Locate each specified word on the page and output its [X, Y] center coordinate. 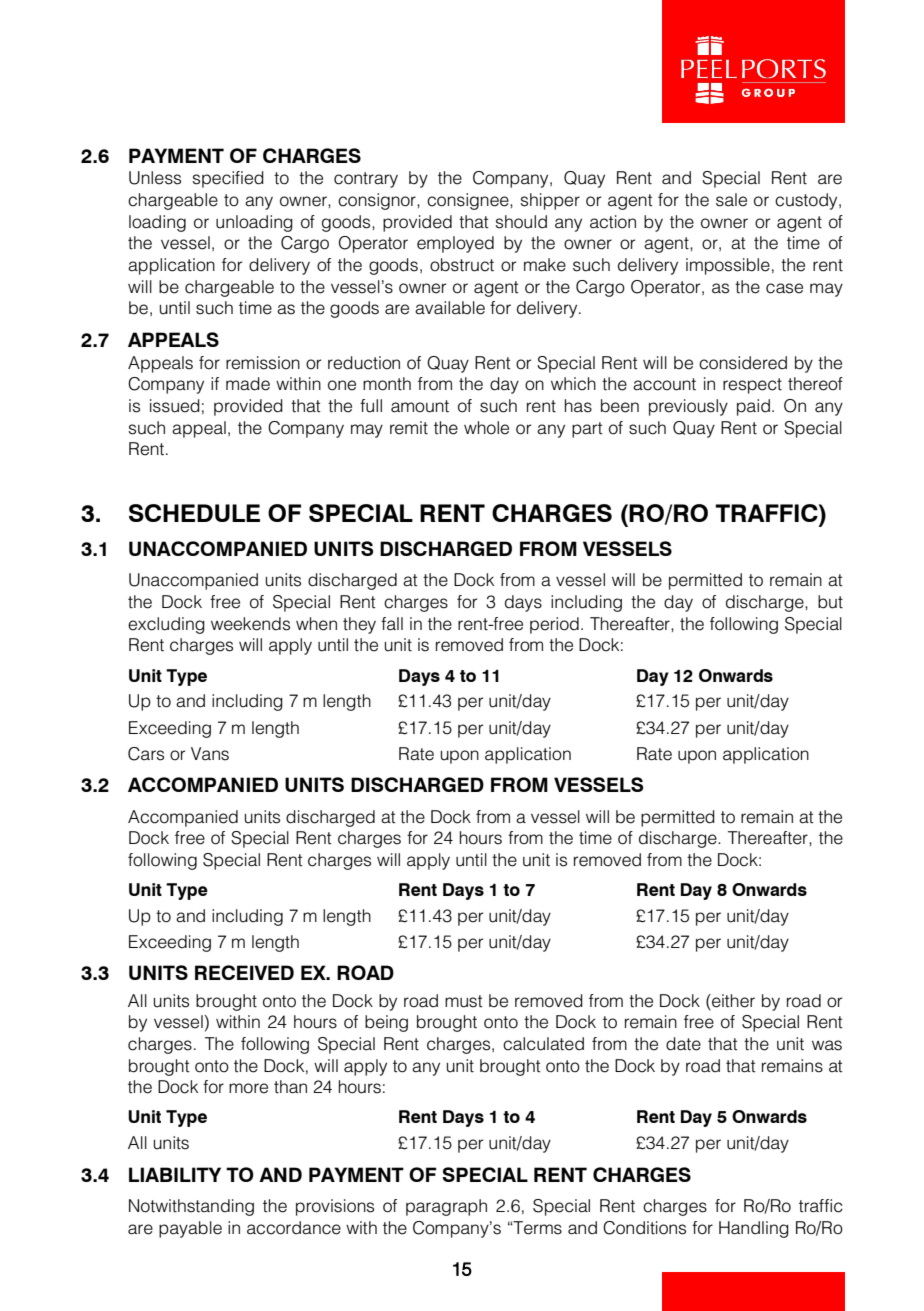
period [554, 625]
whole [486, 428]
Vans [210, 754]
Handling [754, 1229]
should [521, 222]
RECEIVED [244, 972]
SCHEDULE [194, 513]
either [732, 1001]
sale [731, 200]
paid [753, 407]
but [830, 602]
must [464, 1001]
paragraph [446, 1207]
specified [228, 179]
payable [190, 1229]
